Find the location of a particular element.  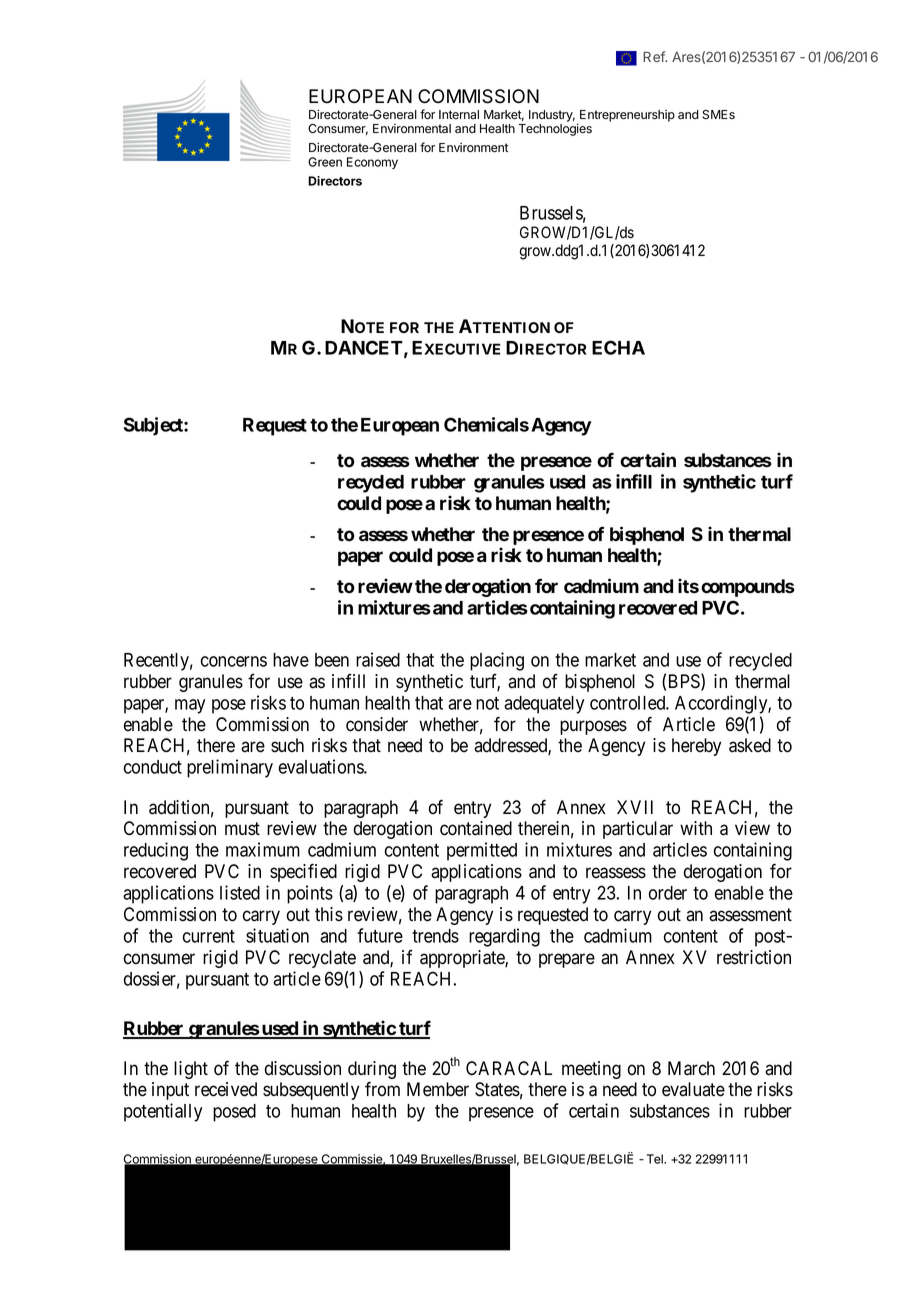

placing is located at coordinates (497, 661).
